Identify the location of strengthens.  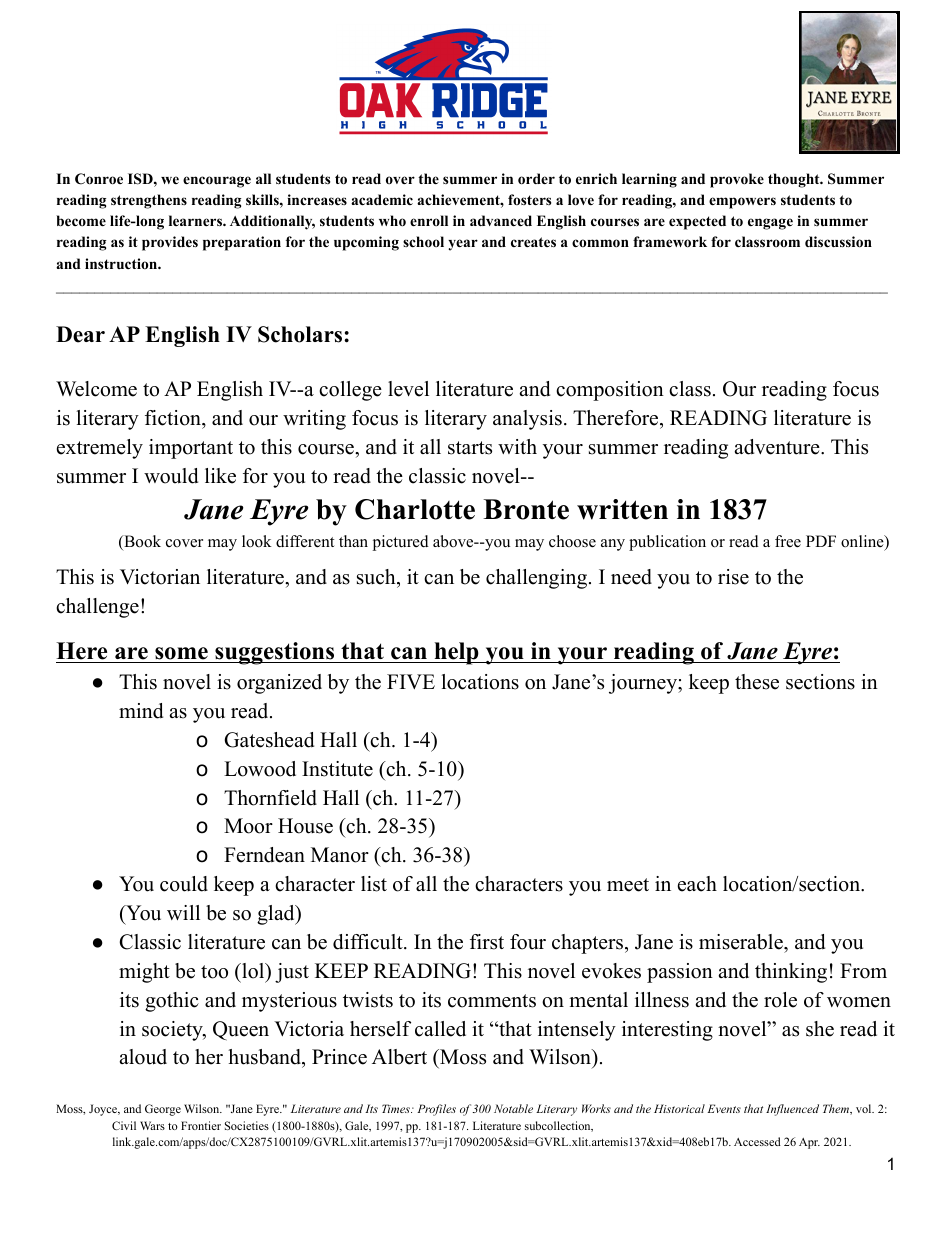
(149, 201).
